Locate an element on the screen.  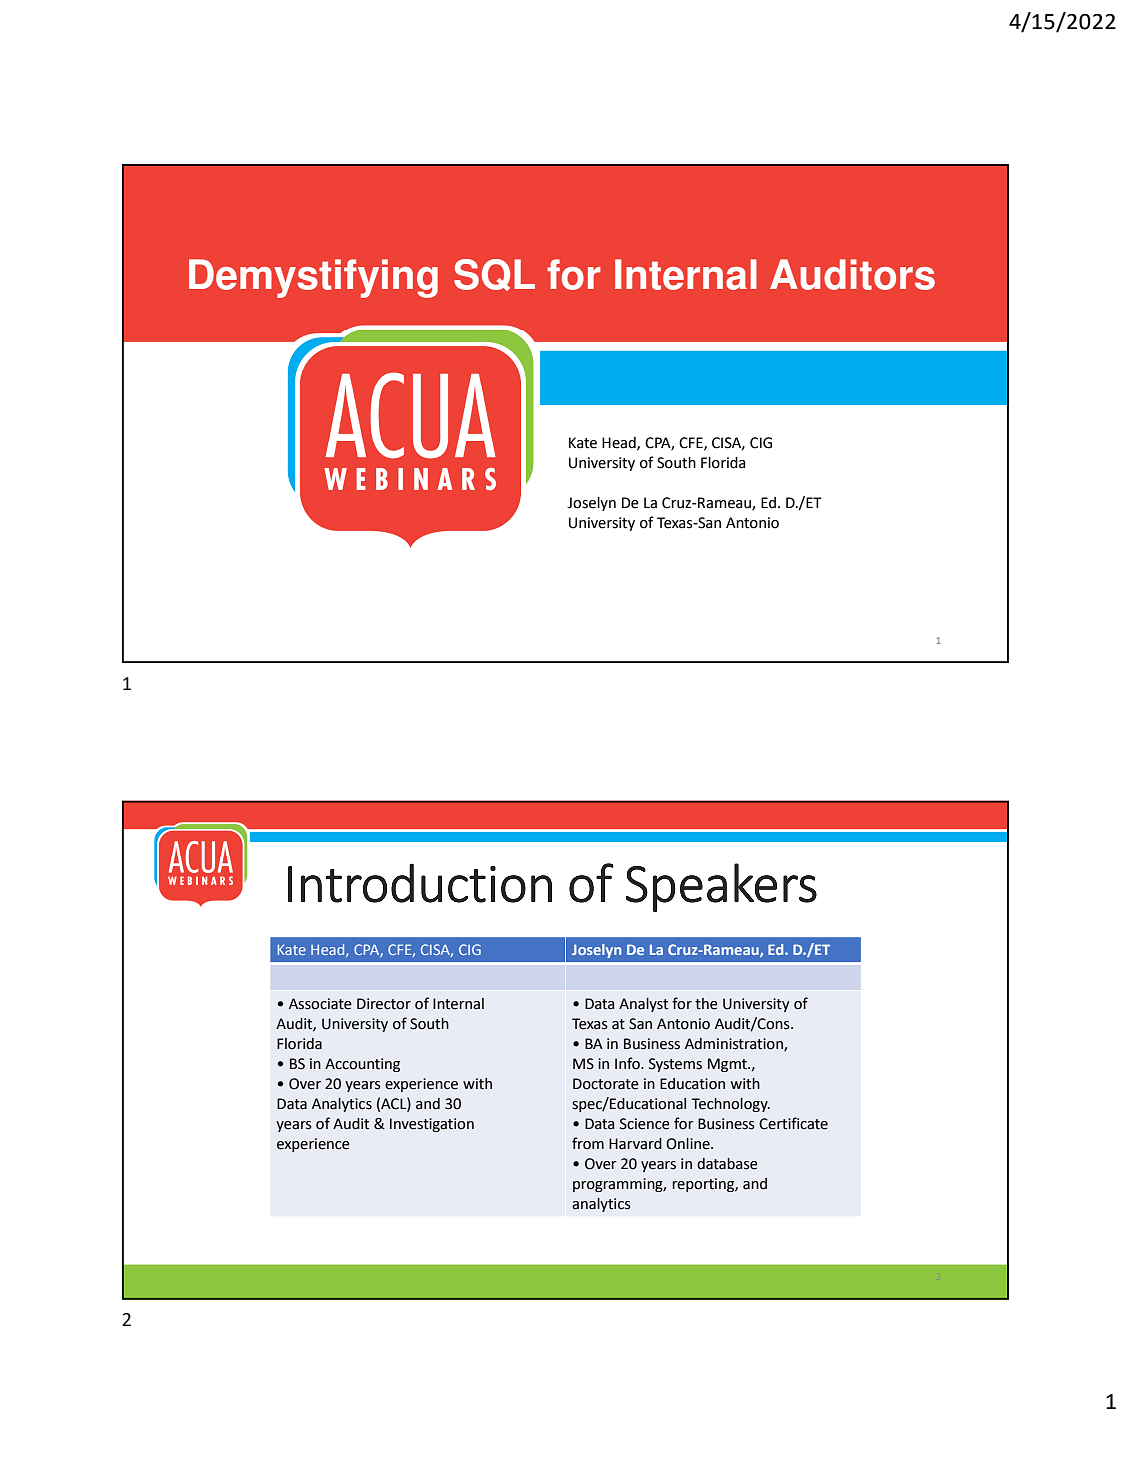
Speakers is located at coordinates (721, 887).
